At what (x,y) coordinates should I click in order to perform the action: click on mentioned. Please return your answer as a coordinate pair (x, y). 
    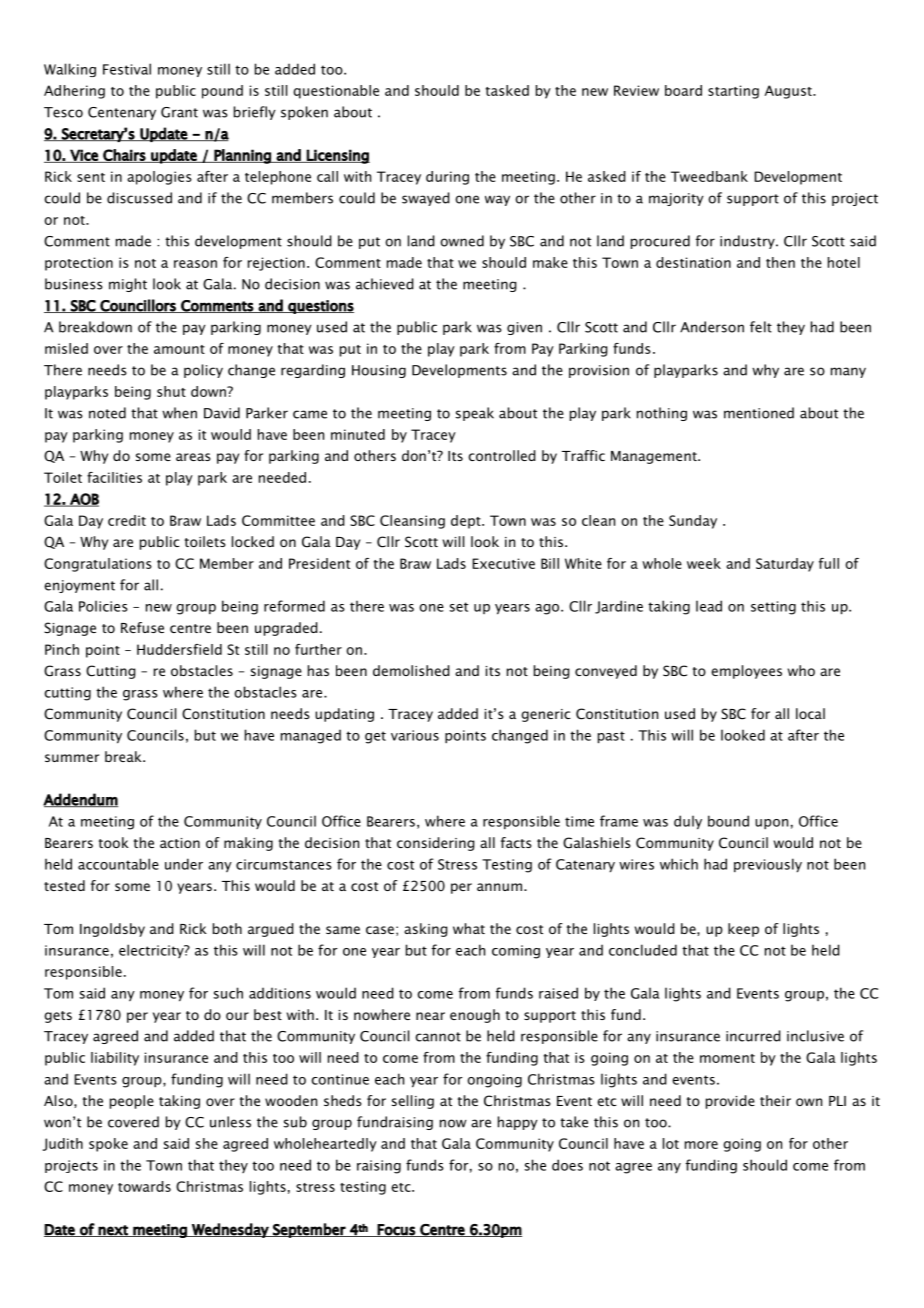
    Looking at the image, I should click on (759, 413).
